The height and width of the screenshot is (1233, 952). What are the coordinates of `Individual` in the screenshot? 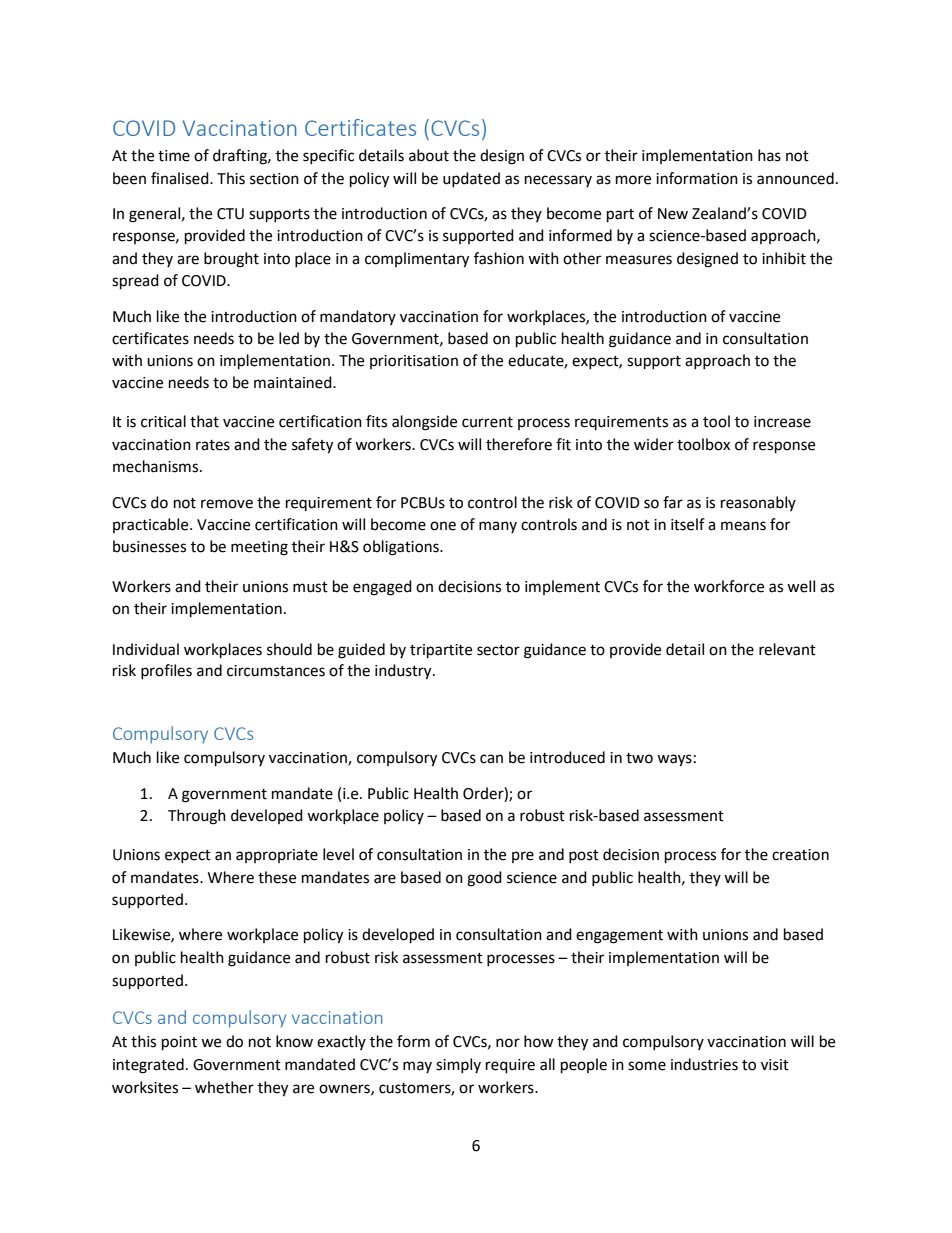 It's located at (146, 649).
